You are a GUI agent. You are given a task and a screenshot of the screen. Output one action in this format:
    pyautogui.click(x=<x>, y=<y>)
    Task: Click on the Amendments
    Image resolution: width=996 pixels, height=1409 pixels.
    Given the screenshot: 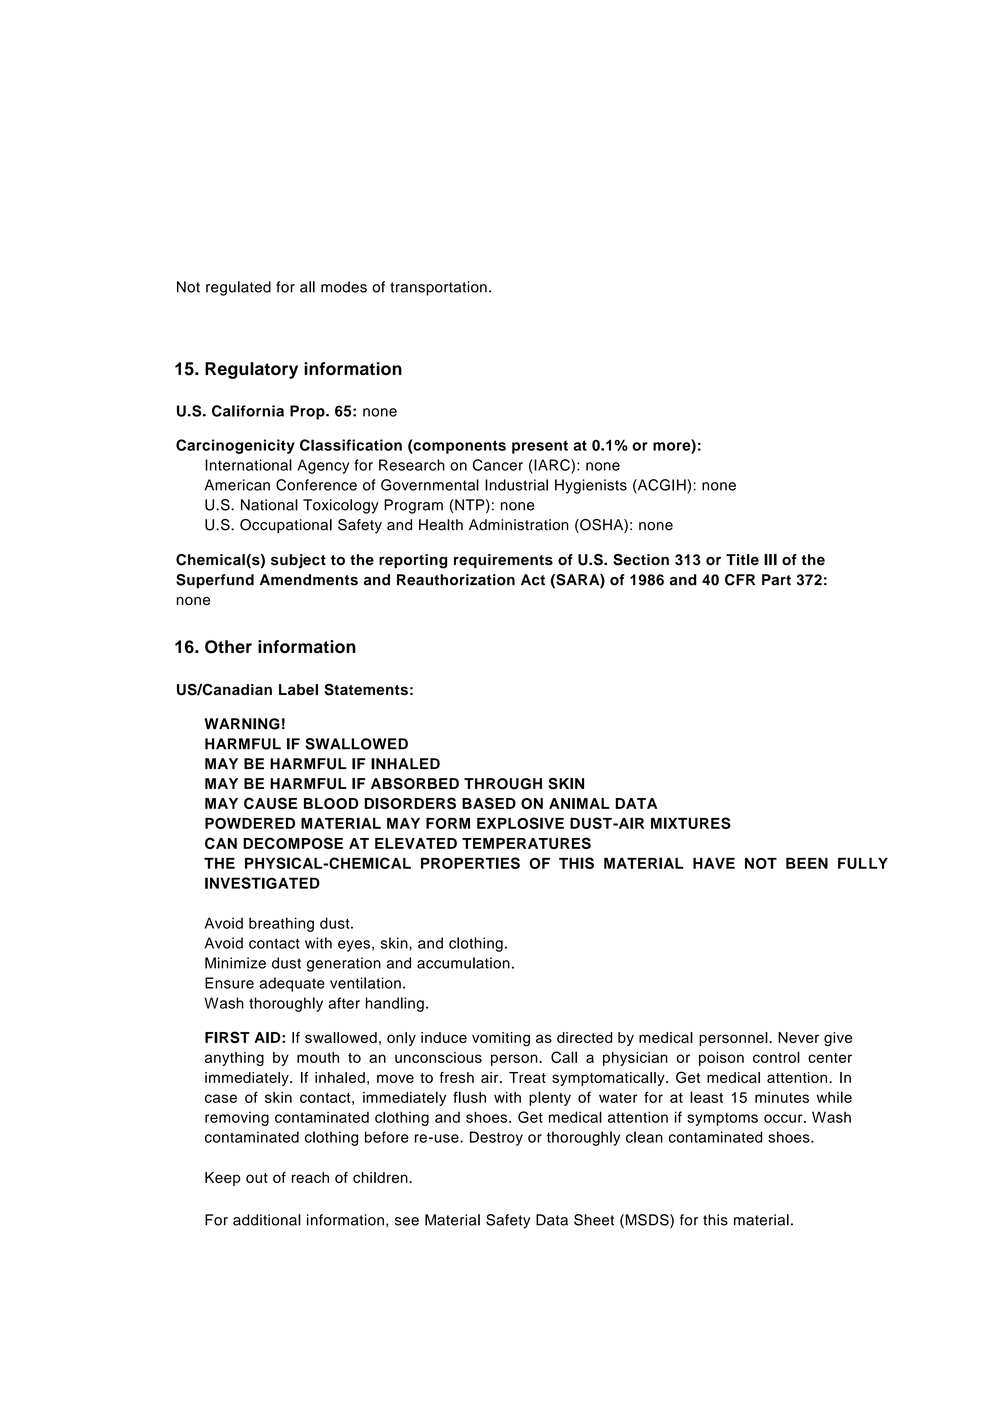 What is the action you would take?
    pyautogui.click(x=309, y=580)
